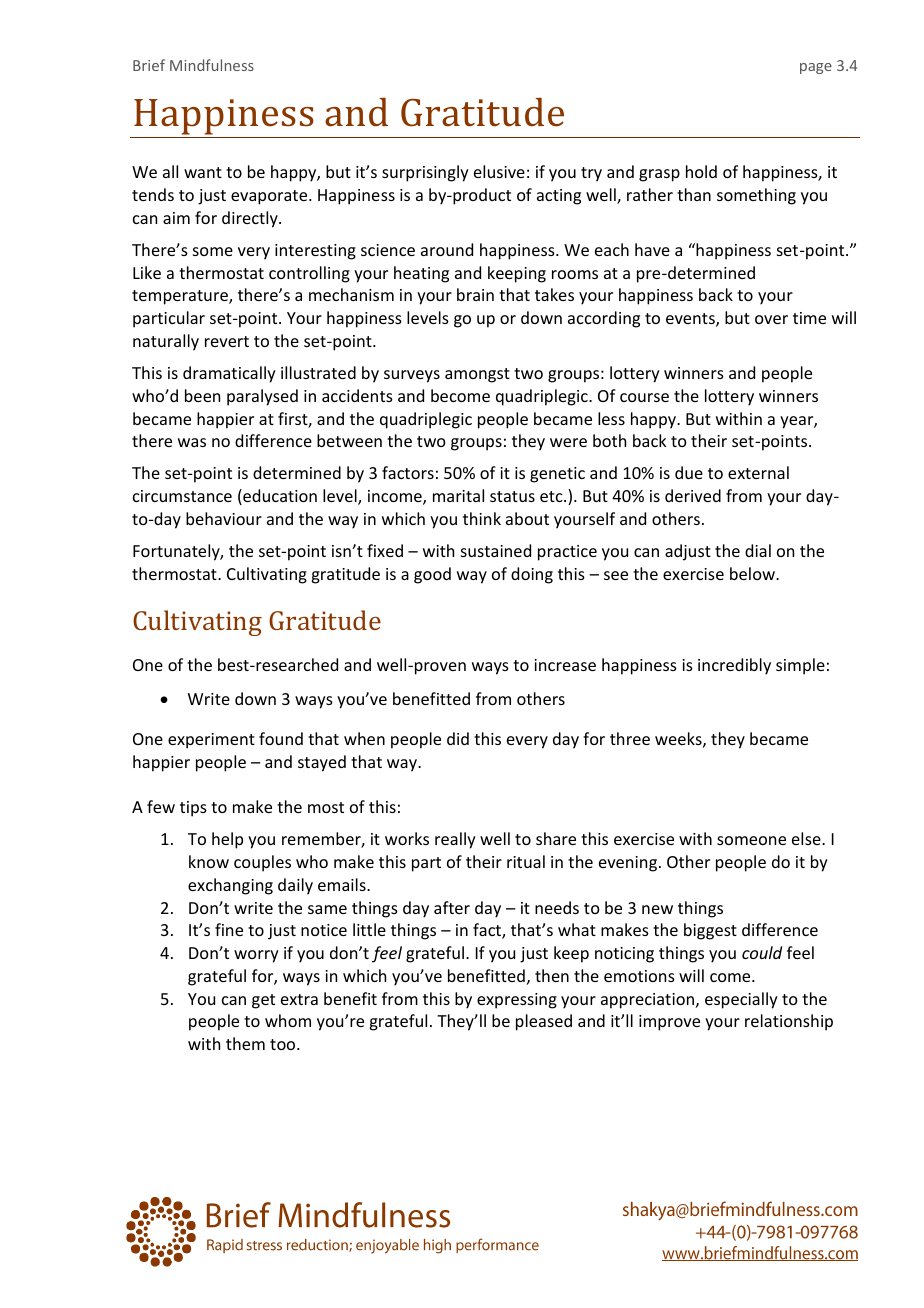 This document has width=924, height=1308. What do you see at coordinates (734, 666) in the document?
I see `incredibly` at bounding box center [734, 666].
